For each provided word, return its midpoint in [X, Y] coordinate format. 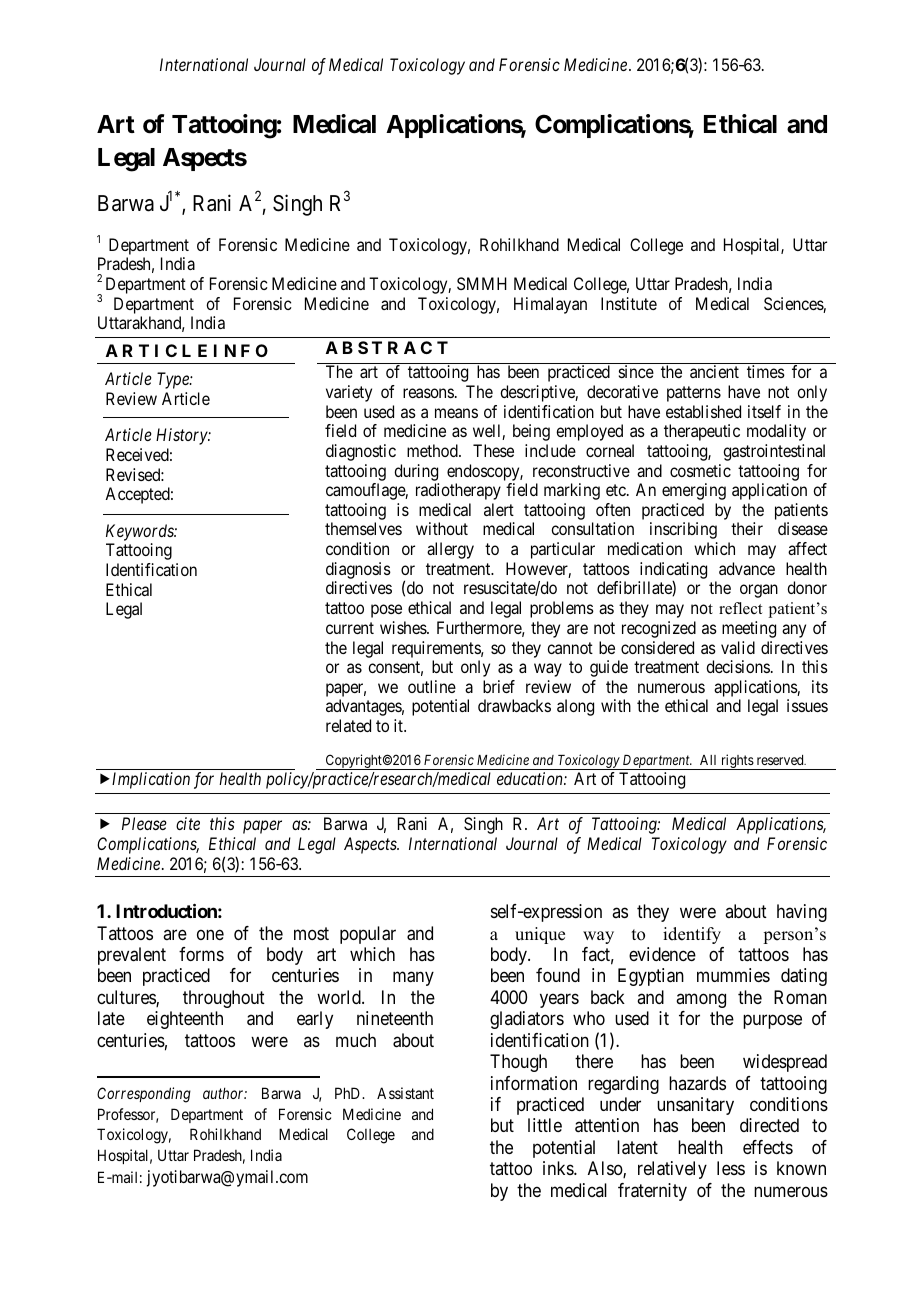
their [747, 528]
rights [737, 762]
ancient [714, 371]
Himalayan [550, 305]
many [413, 979]
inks [559, 1168]
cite [188, 823]
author [225, 1093]
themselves [363, 528]
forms [201, 954]
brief [499, 686]
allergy [450, 550]
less [731, 1168]
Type [174, 380]
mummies [733, 975]
